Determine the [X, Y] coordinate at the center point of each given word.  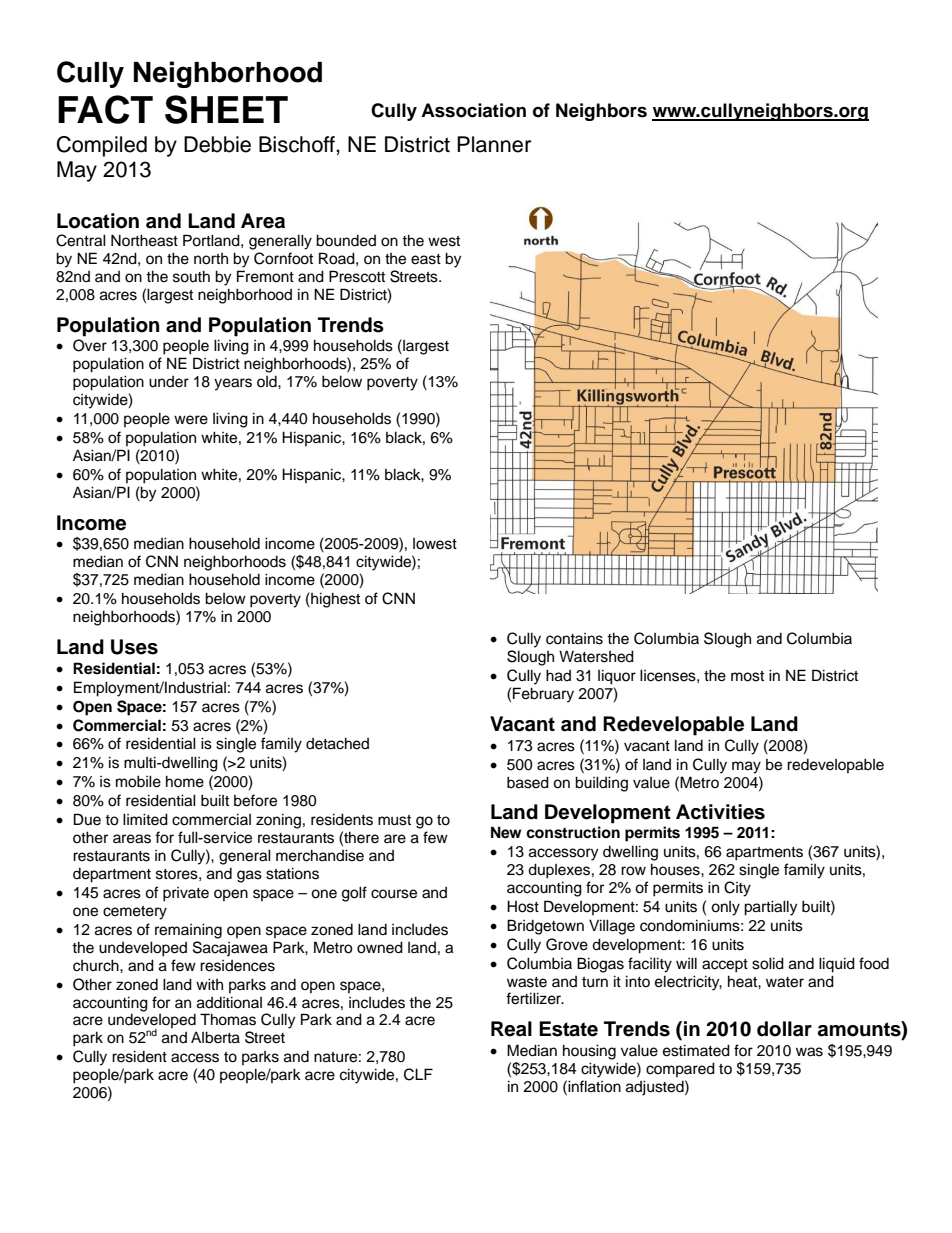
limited [145, 819]
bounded [346, 240]
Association [473, 110]
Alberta [215, 1037]
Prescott [357, 276]
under [169, 382]
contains [574, 639]
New [506, 832]
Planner [494, 144]
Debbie [217, 144]
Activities [720, 812]
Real [511, 1029]
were [191, 420]
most [747, 676]
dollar [784, 1029]
